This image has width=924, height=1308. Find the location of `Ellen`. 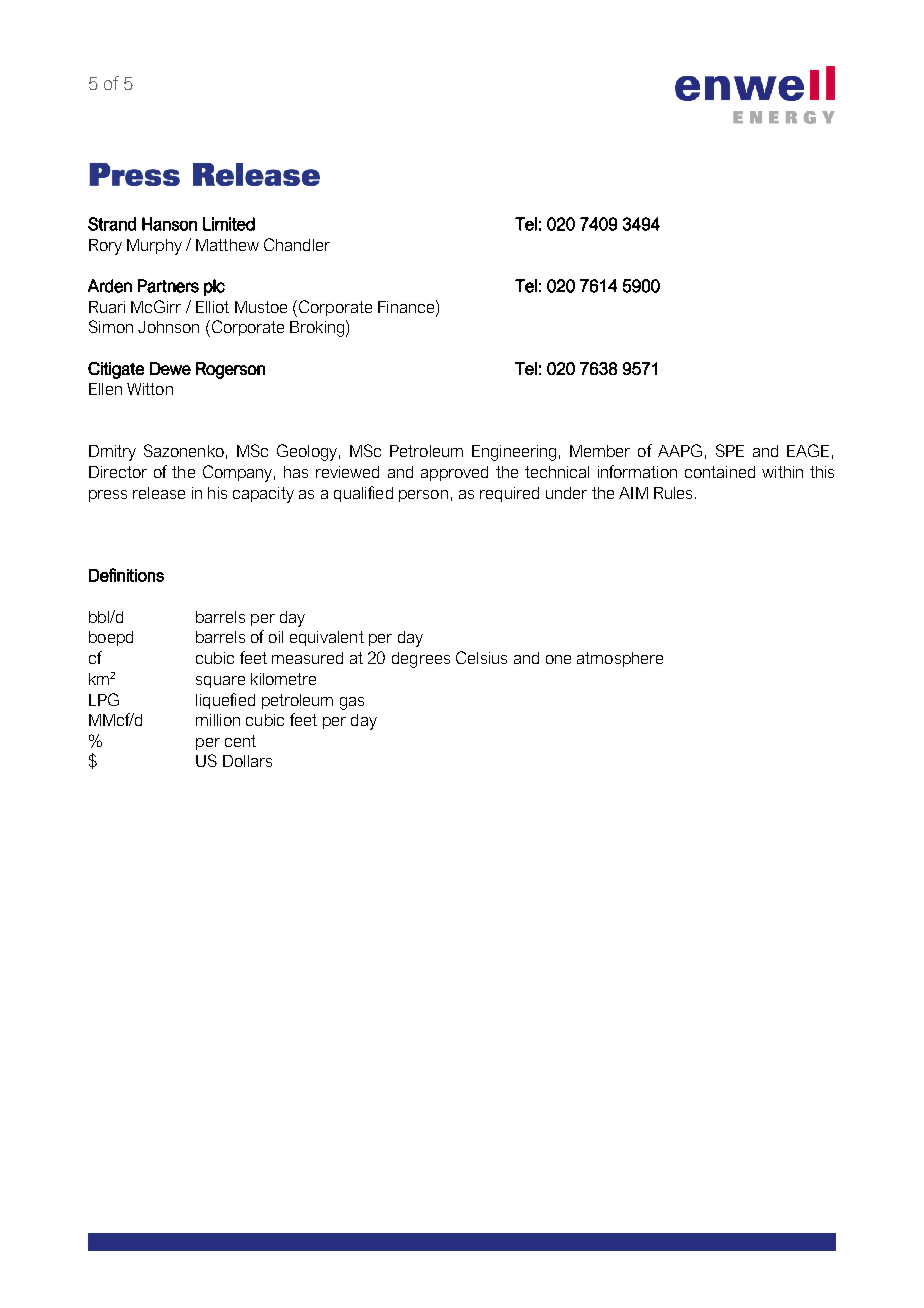

Ellen is located at coordinates (105, 389).
